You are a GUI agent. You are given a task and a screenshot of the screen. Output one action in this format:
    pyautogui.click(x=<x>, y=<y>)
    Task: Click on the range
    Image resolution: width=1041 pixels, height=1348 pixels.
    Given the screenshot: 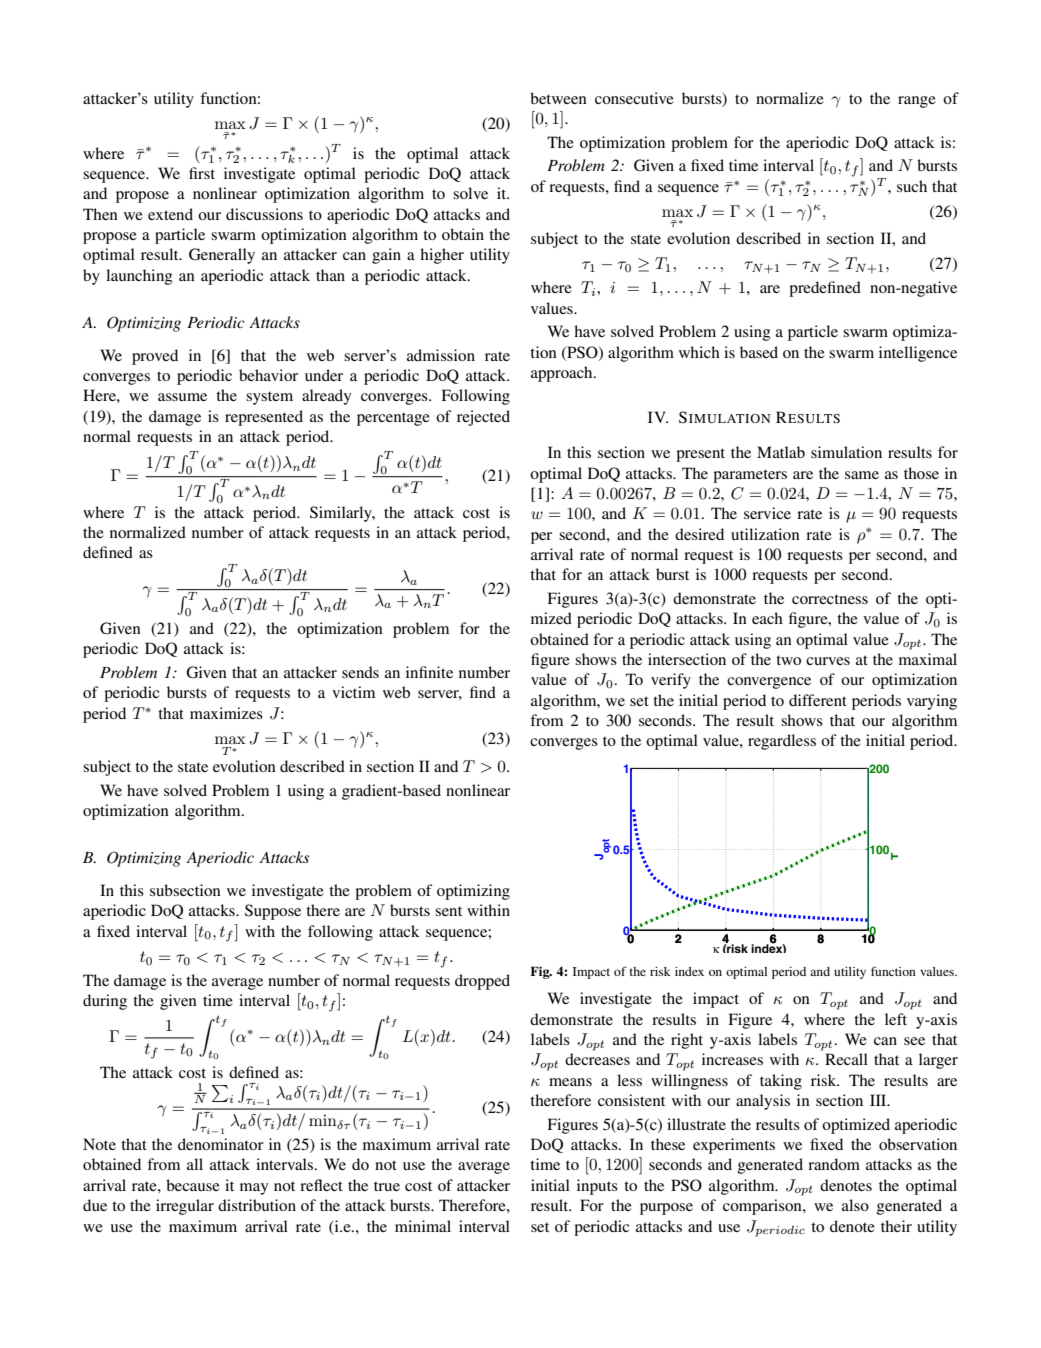 What is the action you would take?
    pyautogui.click(x=917, y=102)
